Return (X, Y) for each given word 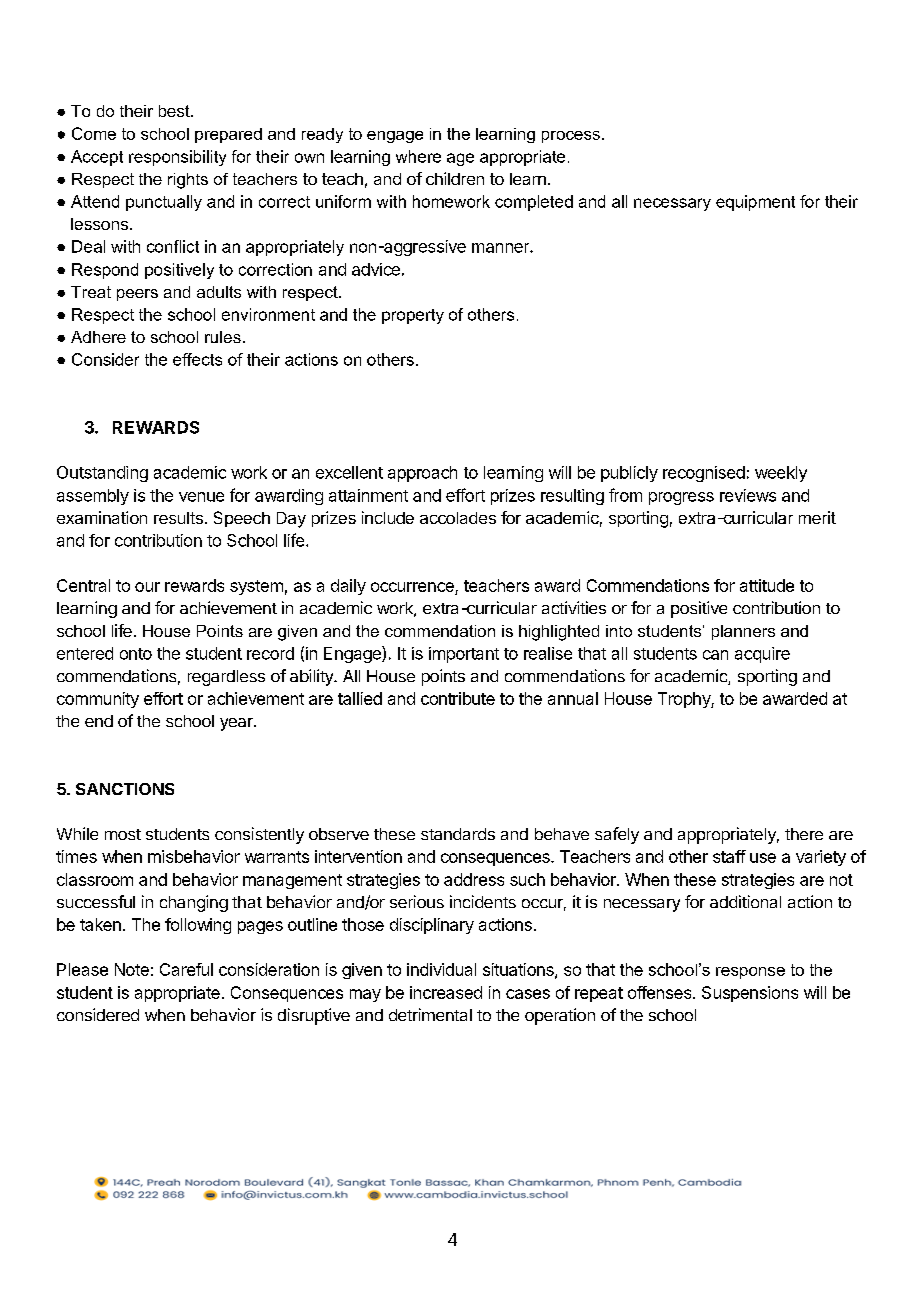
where (418, 156)
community (98, 700)
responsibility (177, 158)
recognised (704, 474)
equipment (755, 203)
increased (446, 992)
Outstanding (102, 474)
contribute (458, 698)
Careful (186, 969)
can (715, 655)
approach (422, 474)
